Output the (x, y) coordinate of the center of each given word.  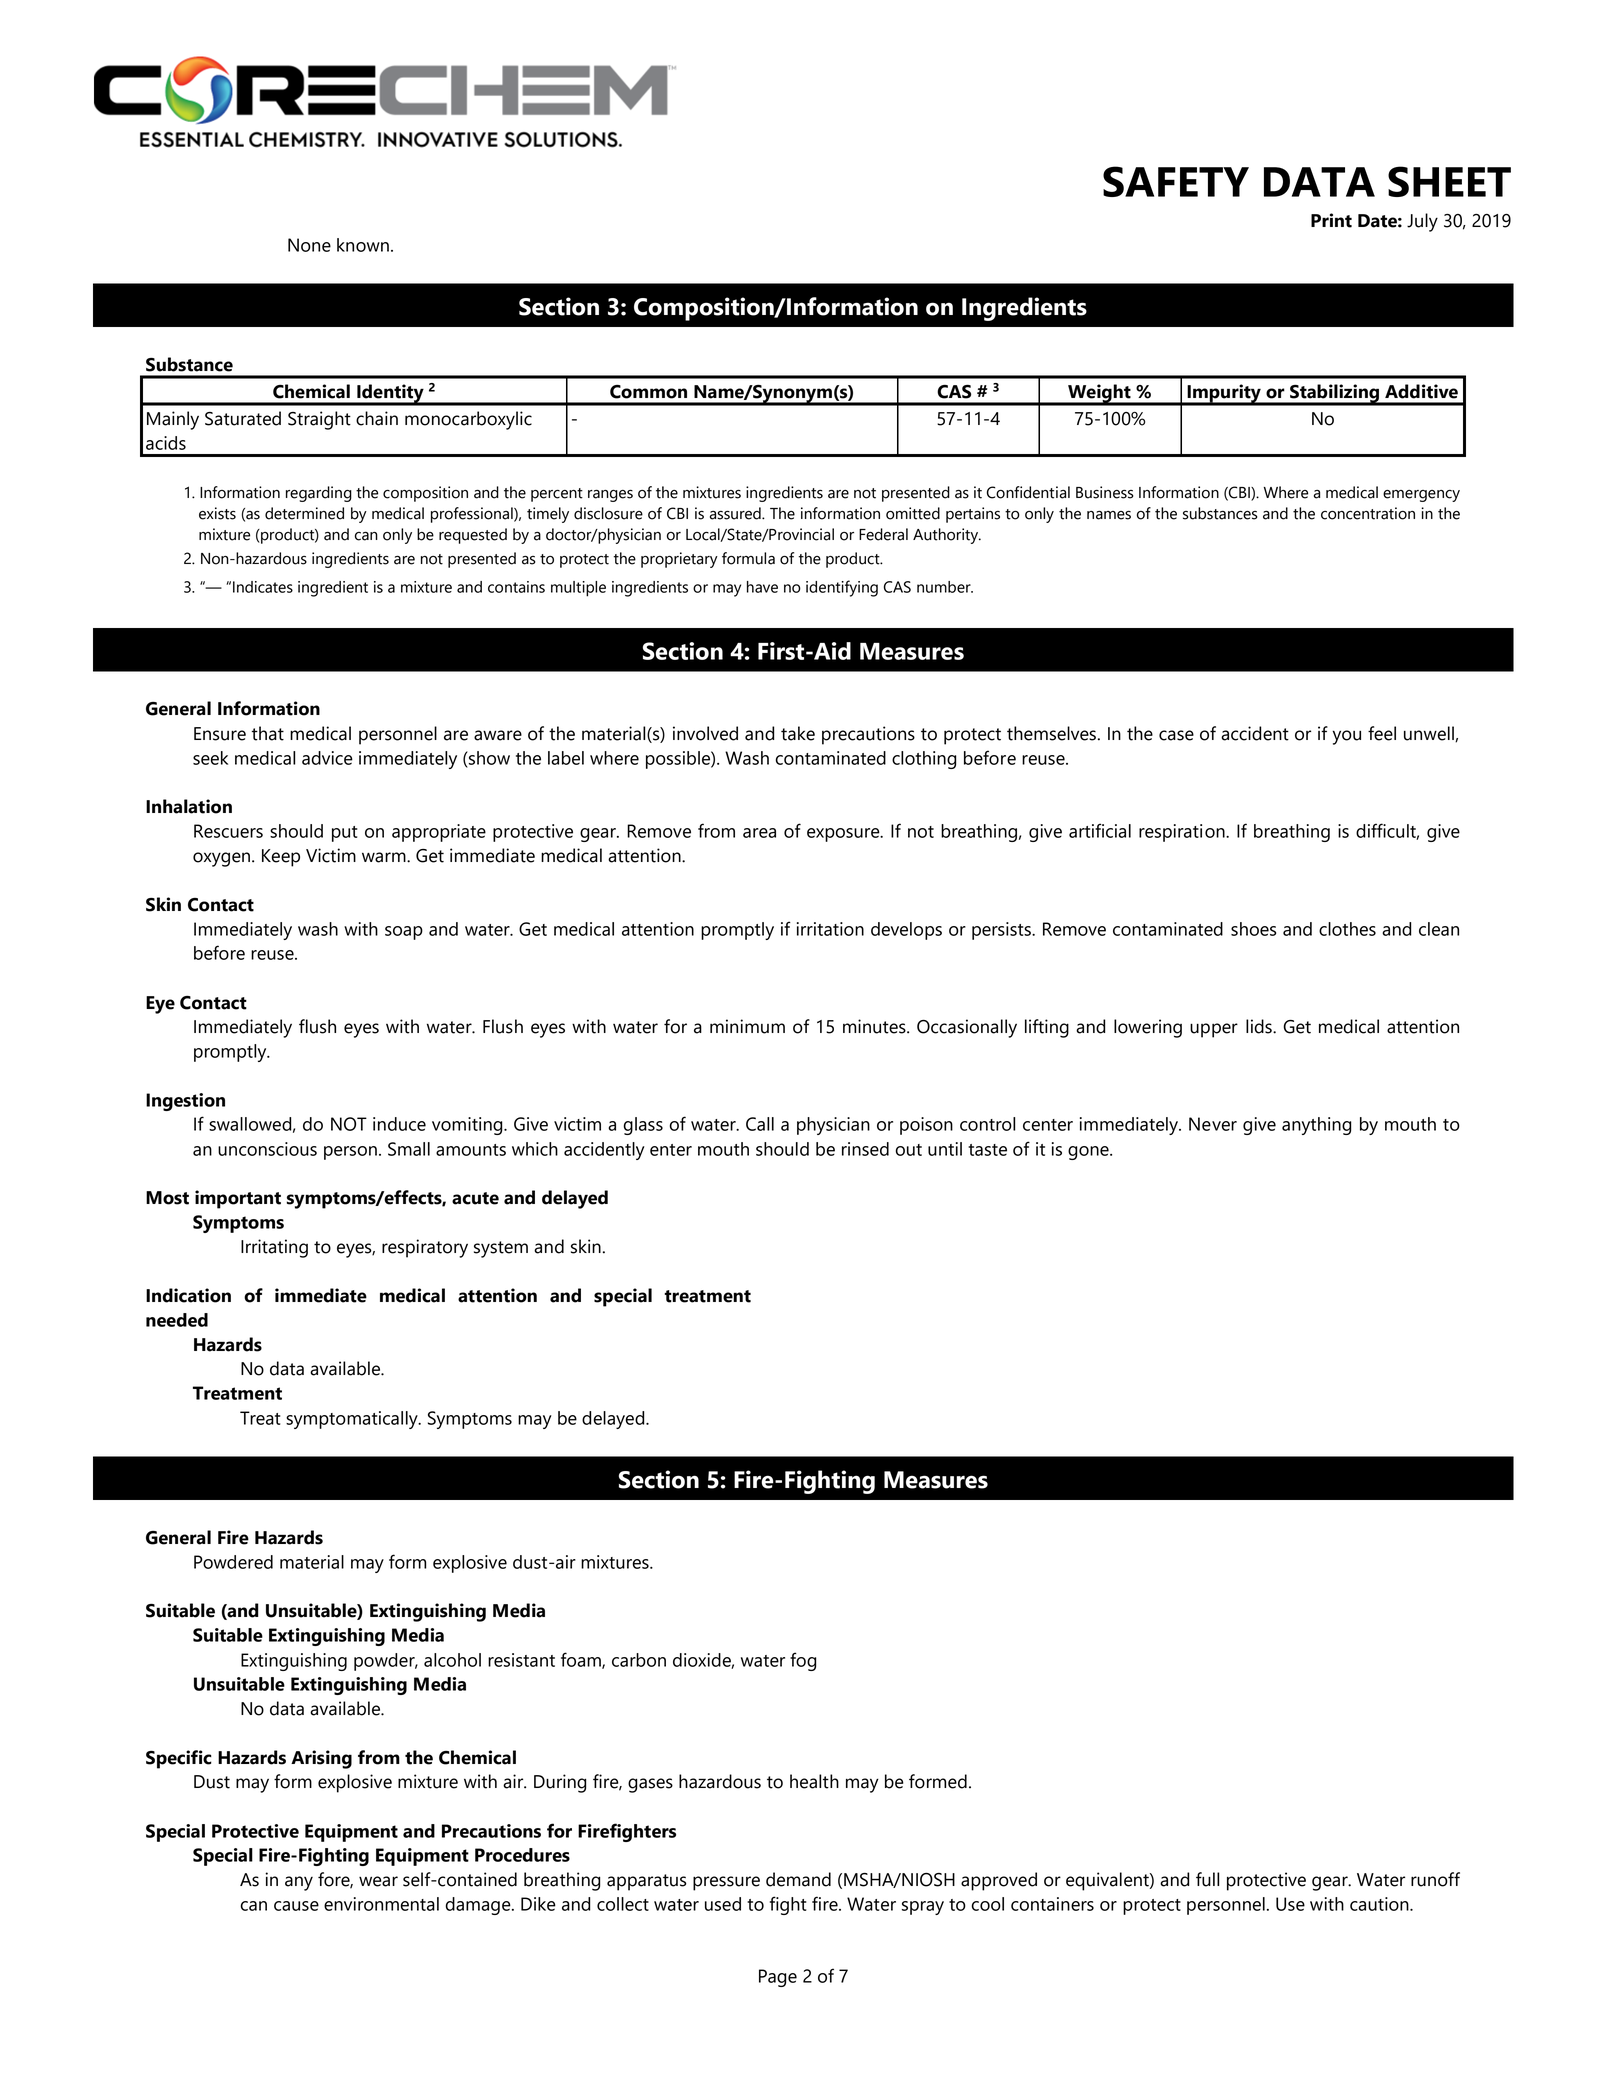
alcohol (452, 1660)
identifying (842, 588)
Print (1331, 220)
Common (648, 392)
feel (1382, 733)
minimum (747, 1026)
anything (1317, 1126)
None (309, 245)
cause (296, 1906)
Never (1213, 1124)
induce (399, 1124)
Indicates (263, 587)
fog (803, 1661)
